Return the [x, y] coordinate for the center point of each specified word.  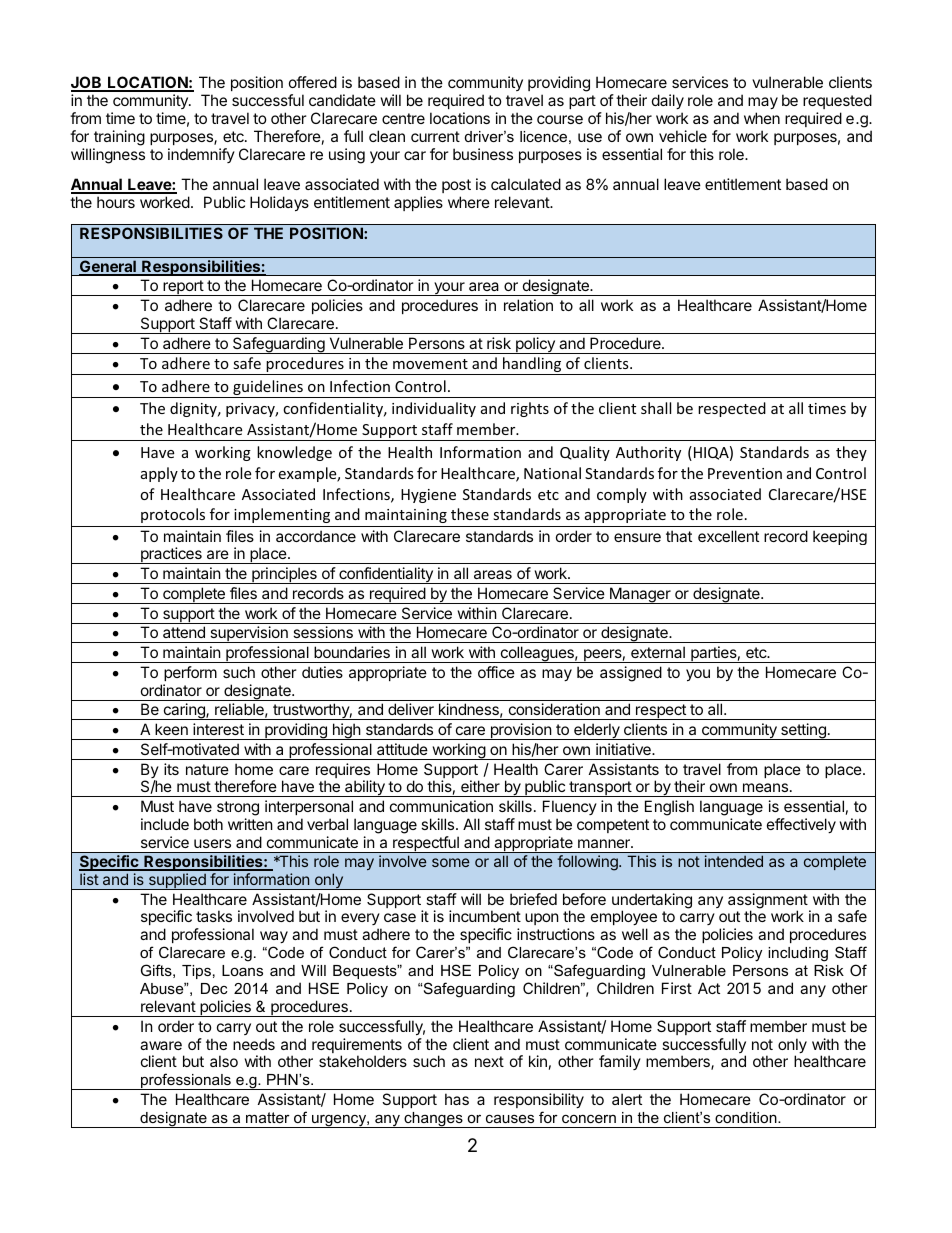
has [457, 1099]
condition [747, 1117]
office [496, 672]
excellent [728, 536]
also [224, 1061]
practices [171, 555]
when [762, 118]
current [435, 136]
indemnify [201, 155]
